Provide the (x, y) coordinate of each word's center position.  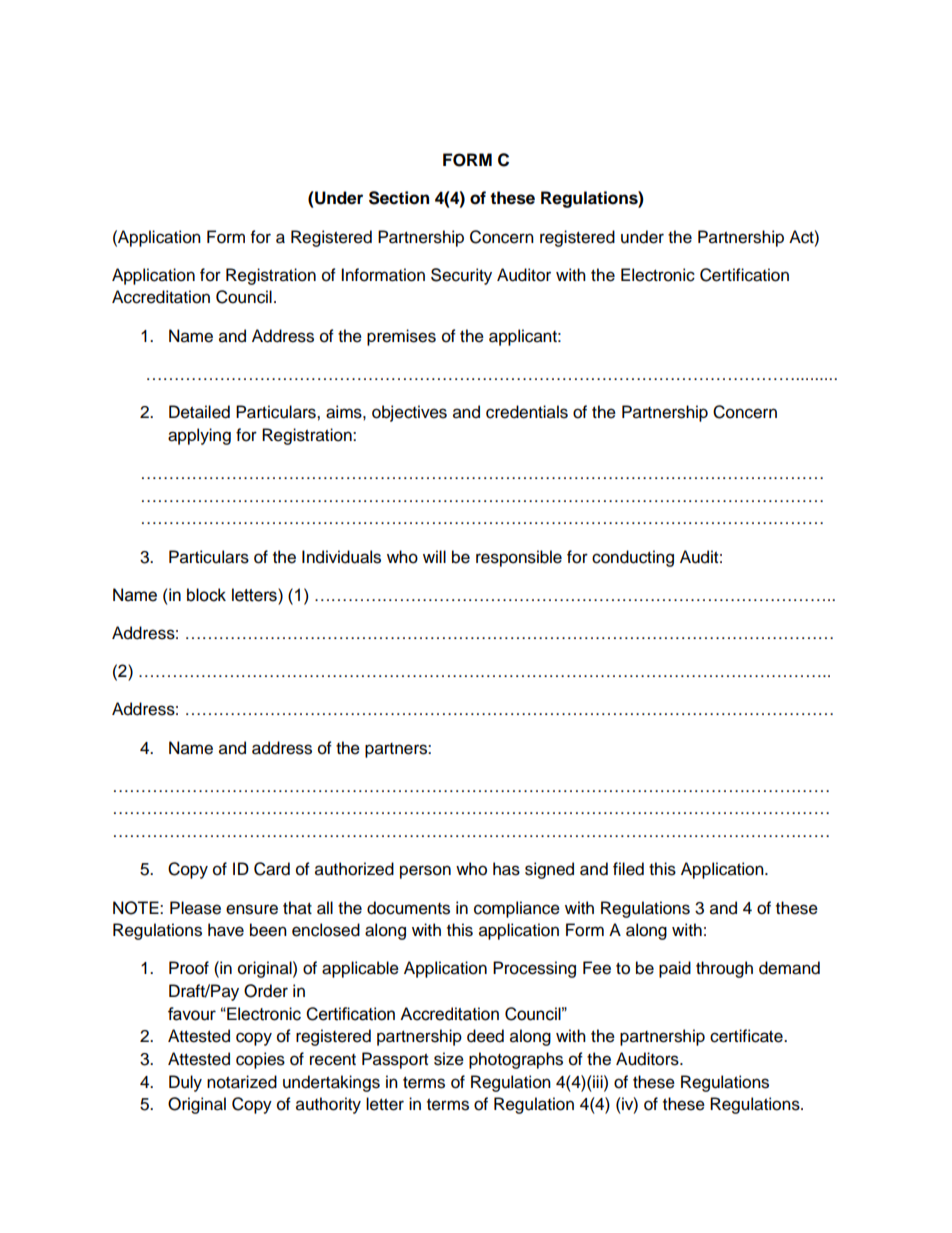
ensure (252, 909)
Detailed (199, 412)
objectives (409, 413)
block (206, 595)
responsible (519, 558)
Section (399, 198)
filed (628, 869)
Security (461, 276)
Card (272, 869)
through (724, 969)
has (506, 869)
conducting (633, 558)
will (434, 556)
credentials (527, 412)
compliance (517, 909)
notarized (242, 1082)
